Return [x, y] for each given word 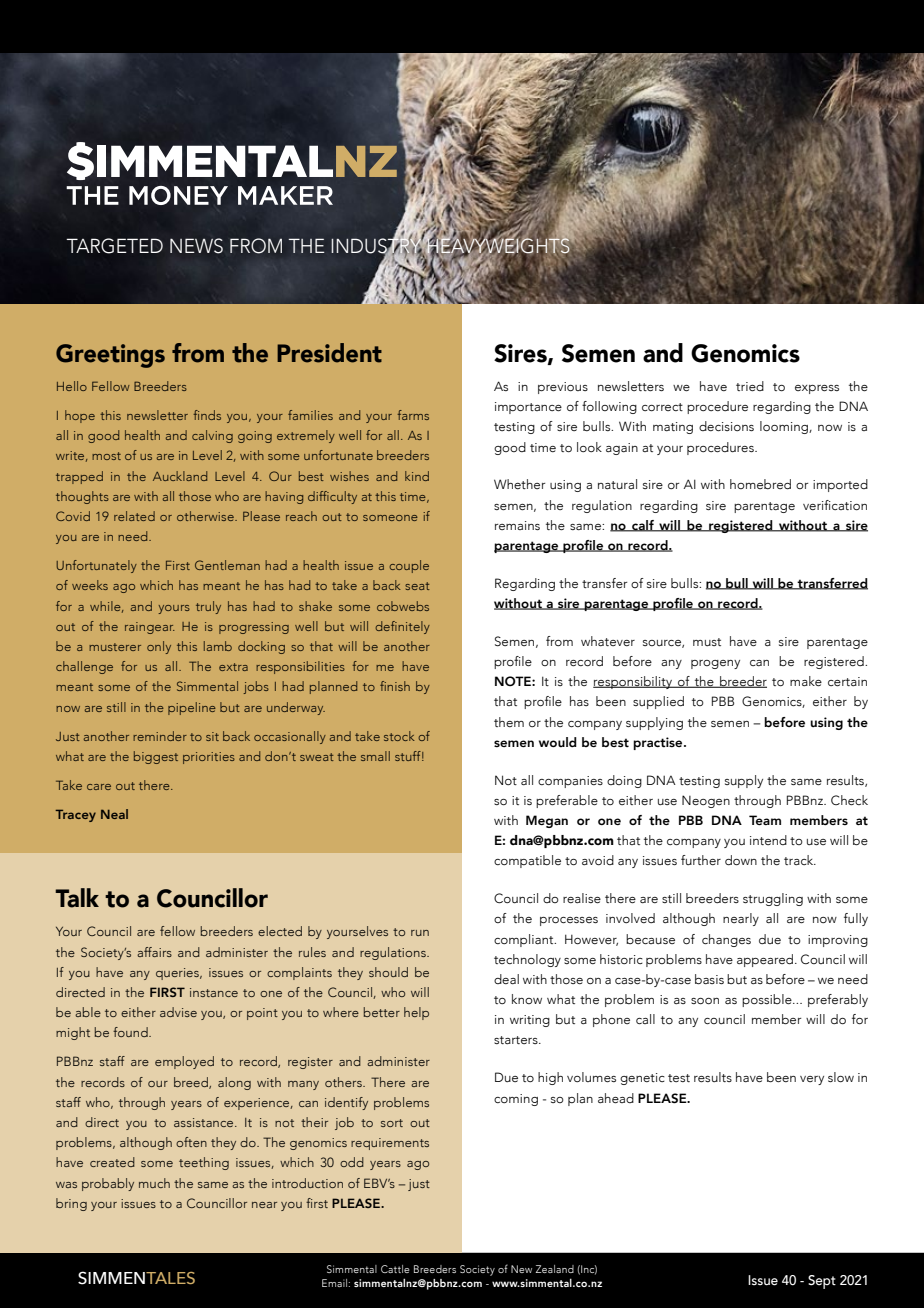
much [154, 1183]
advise [178, 1012]
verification [835, 505]
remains [517, 525]
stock [399, 736]
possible [768, 1000]
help [416, 1013]
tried [750, 386]
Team [765, 820]
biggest [156, 757]
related [134, 516]
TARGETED [115, 246]
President [329, 353]
